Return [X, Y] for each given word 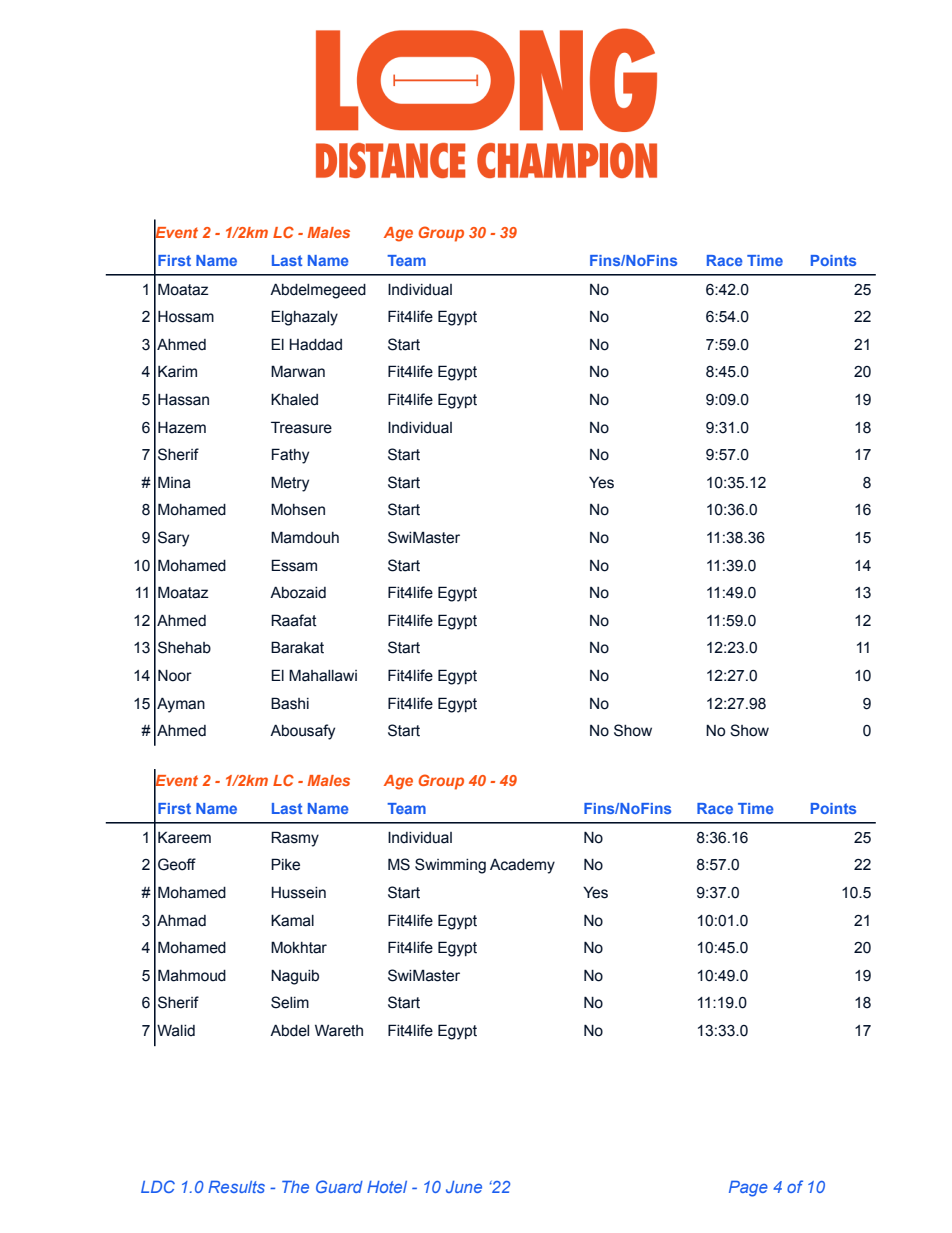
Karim [177, 371]
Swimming [450, 866]
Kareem [184, 837]
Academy [522, 866]
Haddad [315, 345]
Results [236, 1187]
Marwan [298, 371]
